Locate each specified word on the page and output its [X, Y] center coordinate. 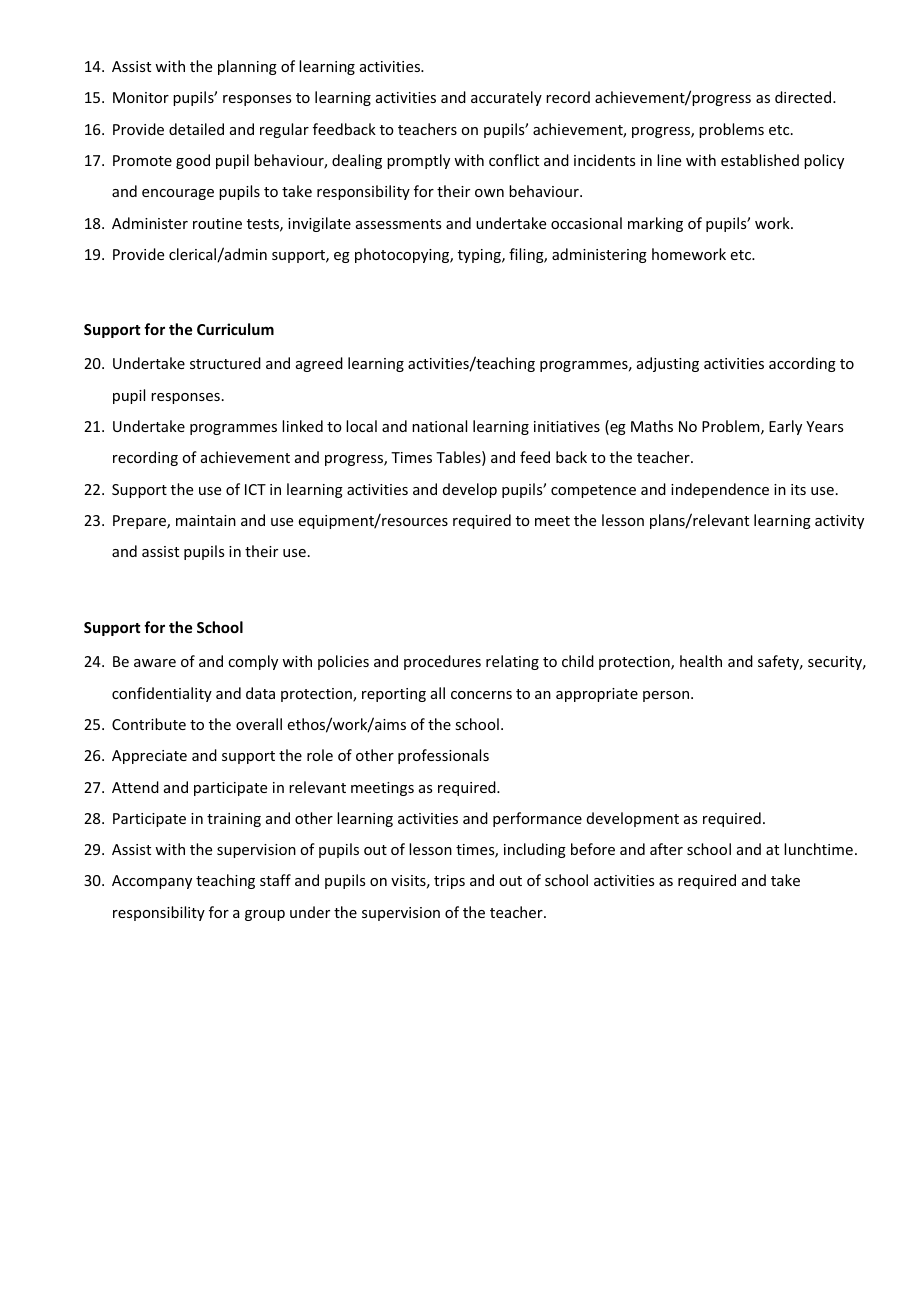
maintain [206, 520]
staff [275, 880]
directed [803, 97]
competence [593, 491]
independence [720, 490]
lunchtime [818, 849]
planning [247, 67]
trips [449, 882]
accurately [506, 98]
